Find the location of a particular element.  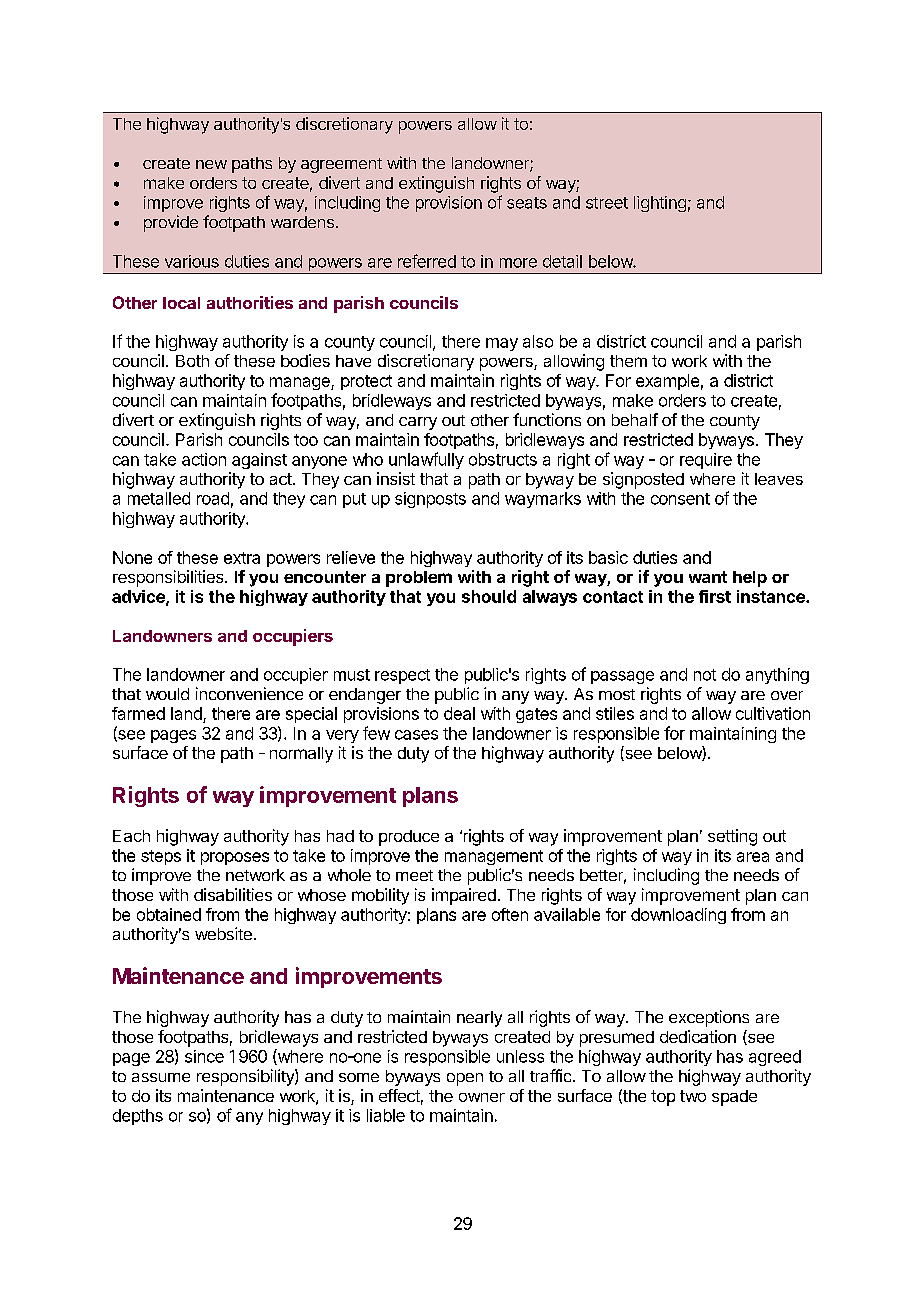

action is located at coordinates (204, 459).
